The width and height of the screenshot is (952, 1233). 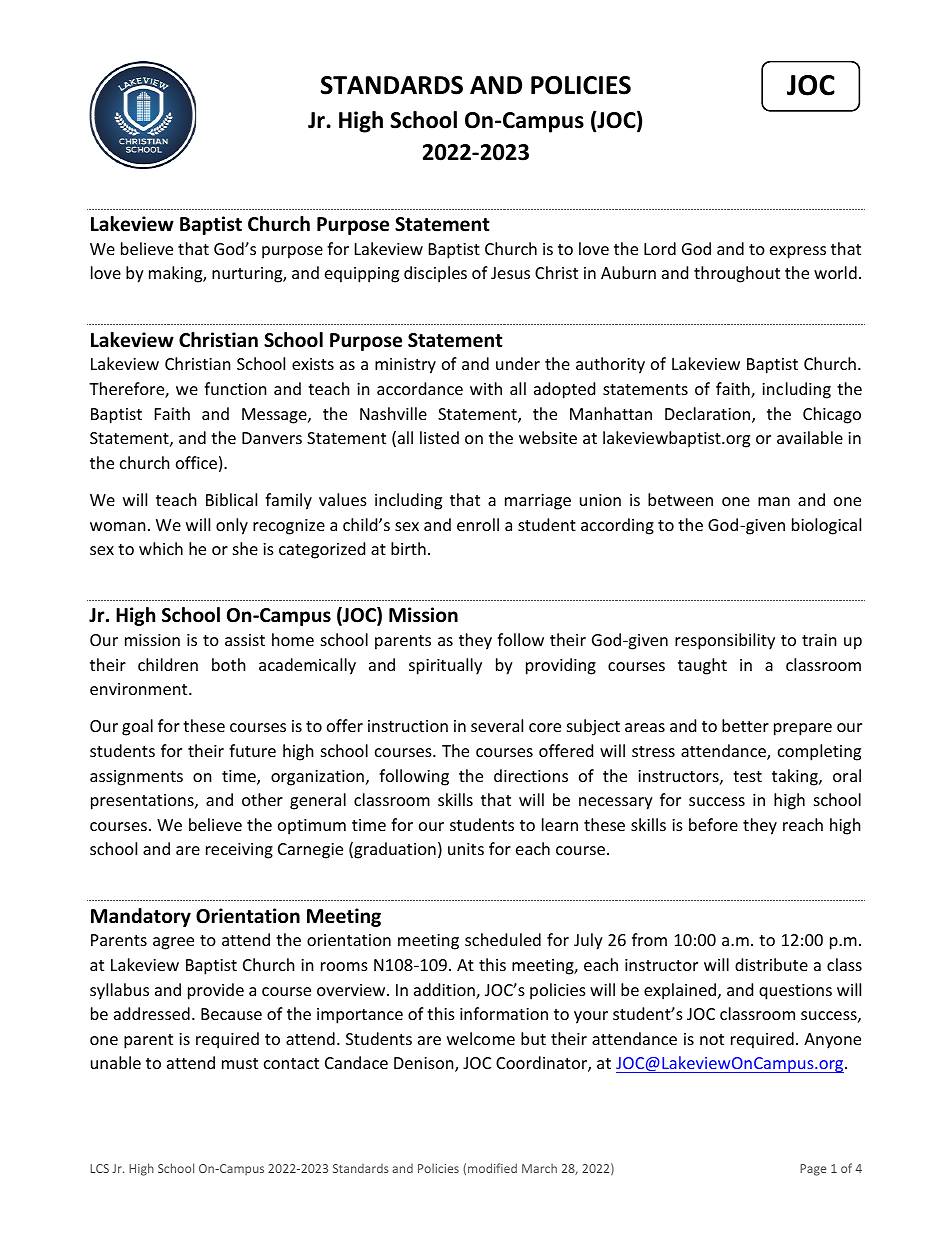 I want to click on Jesus, so click(x=510, y=273).
